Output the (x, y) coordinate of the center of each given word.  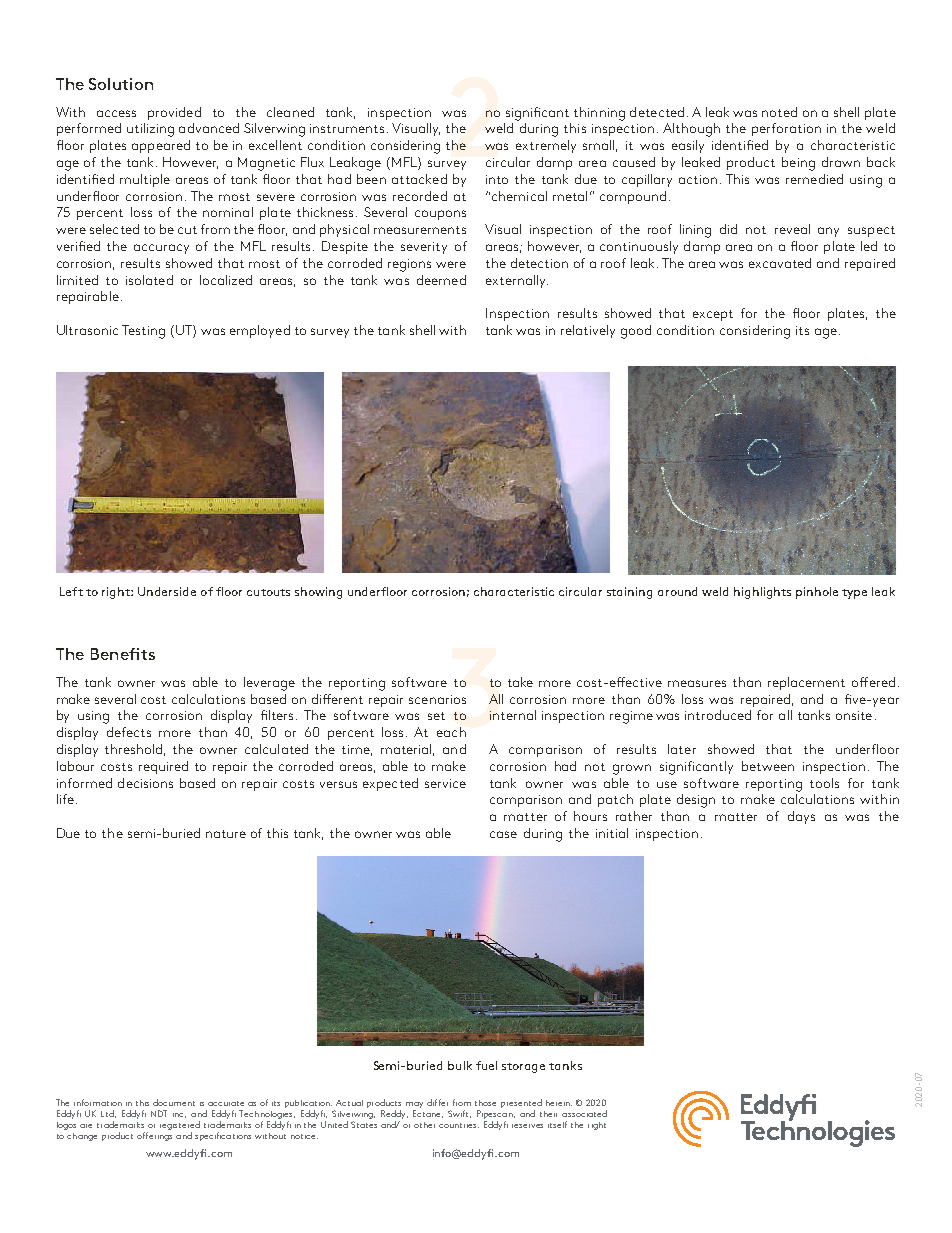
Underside (167, 591)
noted (779, 112)
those (485, 1103)
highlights (762, 593)
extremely (546, 146)
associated (584, 1113)
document (174, 1102)
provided (174, 113)
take (520, 682)
